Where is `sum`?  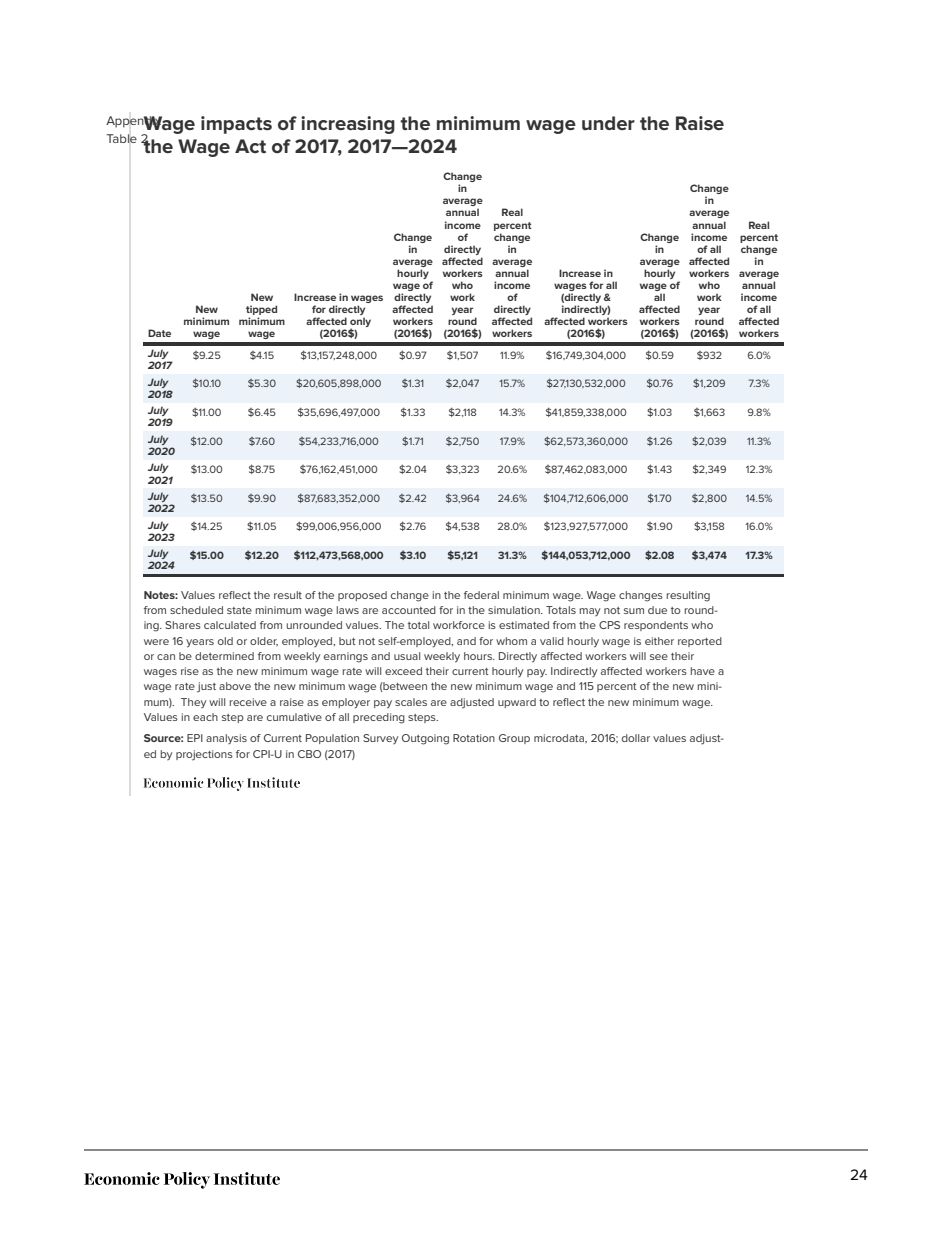
sum is located at coordinates (634, 611).
